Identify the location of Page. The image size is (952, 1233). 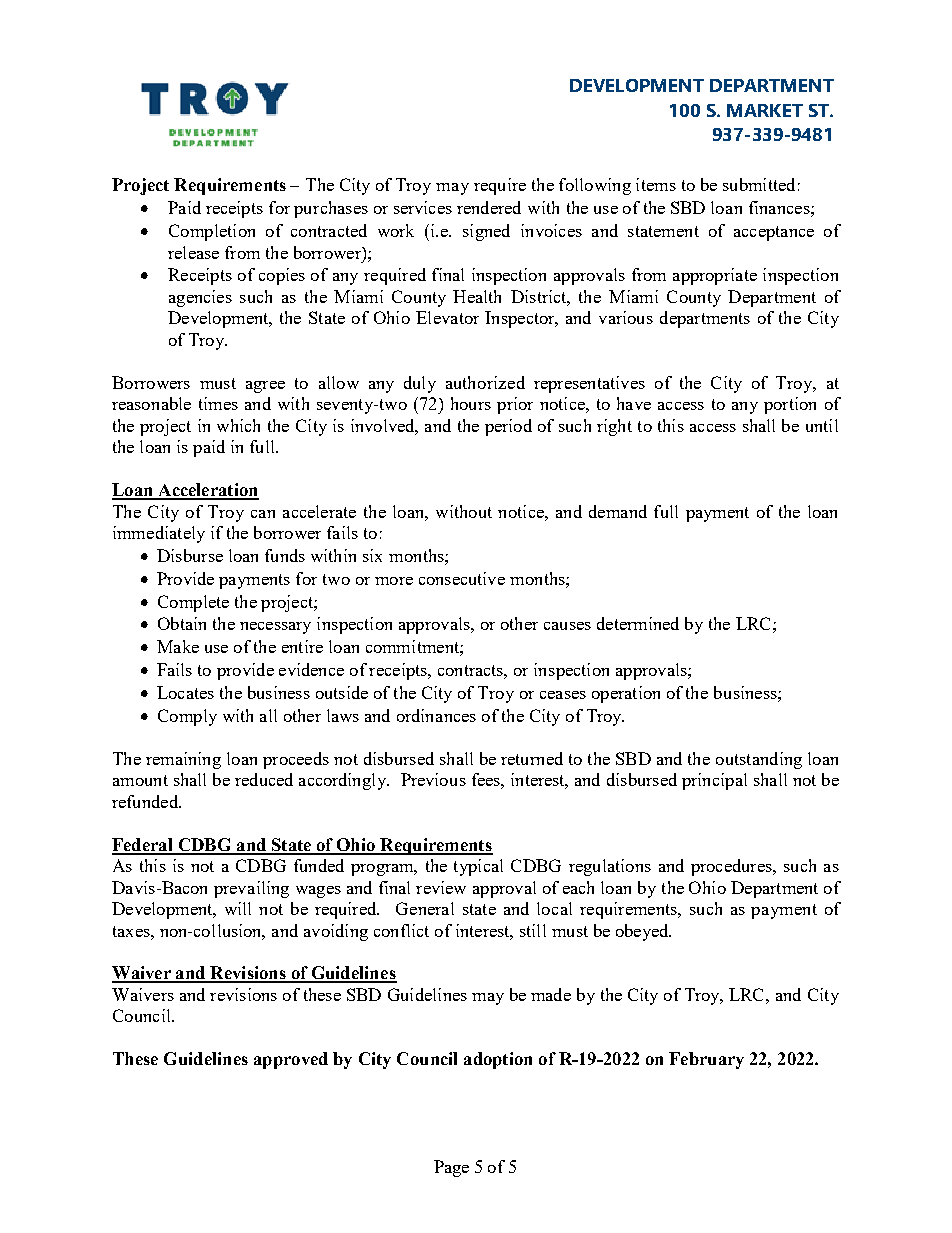
(451, 1168).
